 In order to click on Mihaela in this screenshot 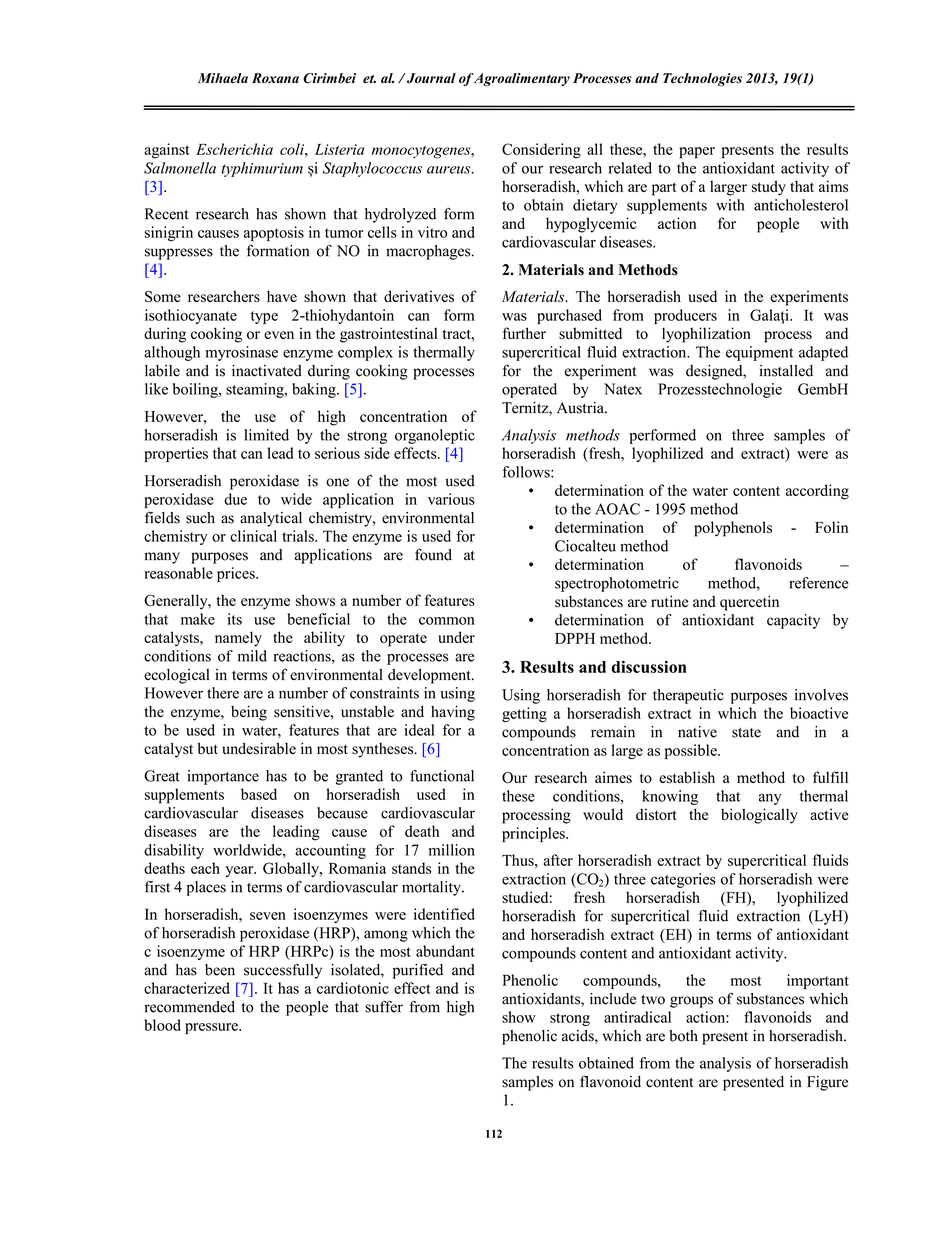, I will do `click(223, 78)`.
